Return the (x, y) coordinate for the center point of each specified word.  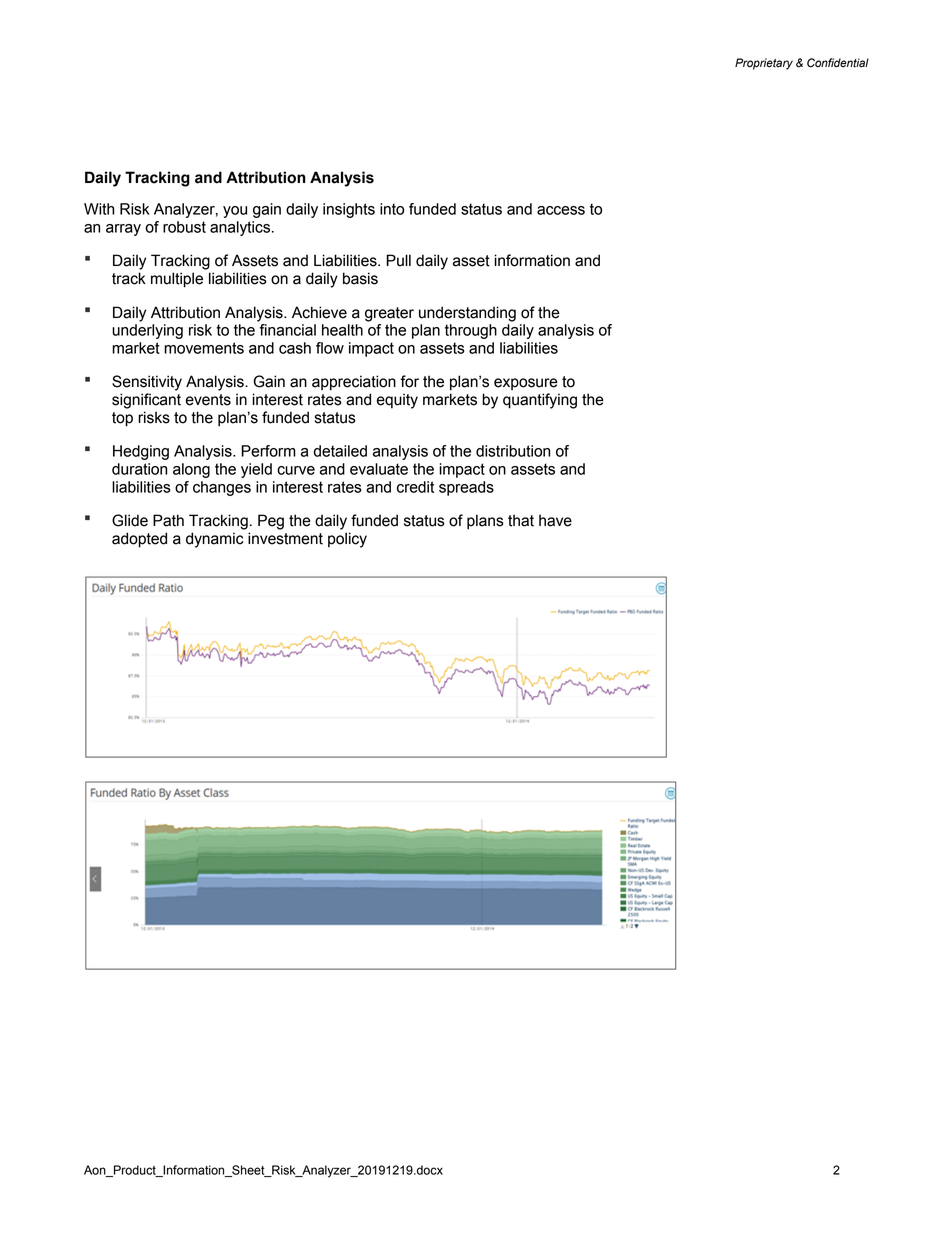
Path (168, 520)
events (208, 400)
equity (397, 401)
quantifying (540, 401)
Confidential (838, 63)
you (235, 212)
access (561, 210)
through (471, 331)
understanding (467, 314)
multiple (177, 280)
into (392, 209)
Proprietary (764, 64)
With (99, 209)
